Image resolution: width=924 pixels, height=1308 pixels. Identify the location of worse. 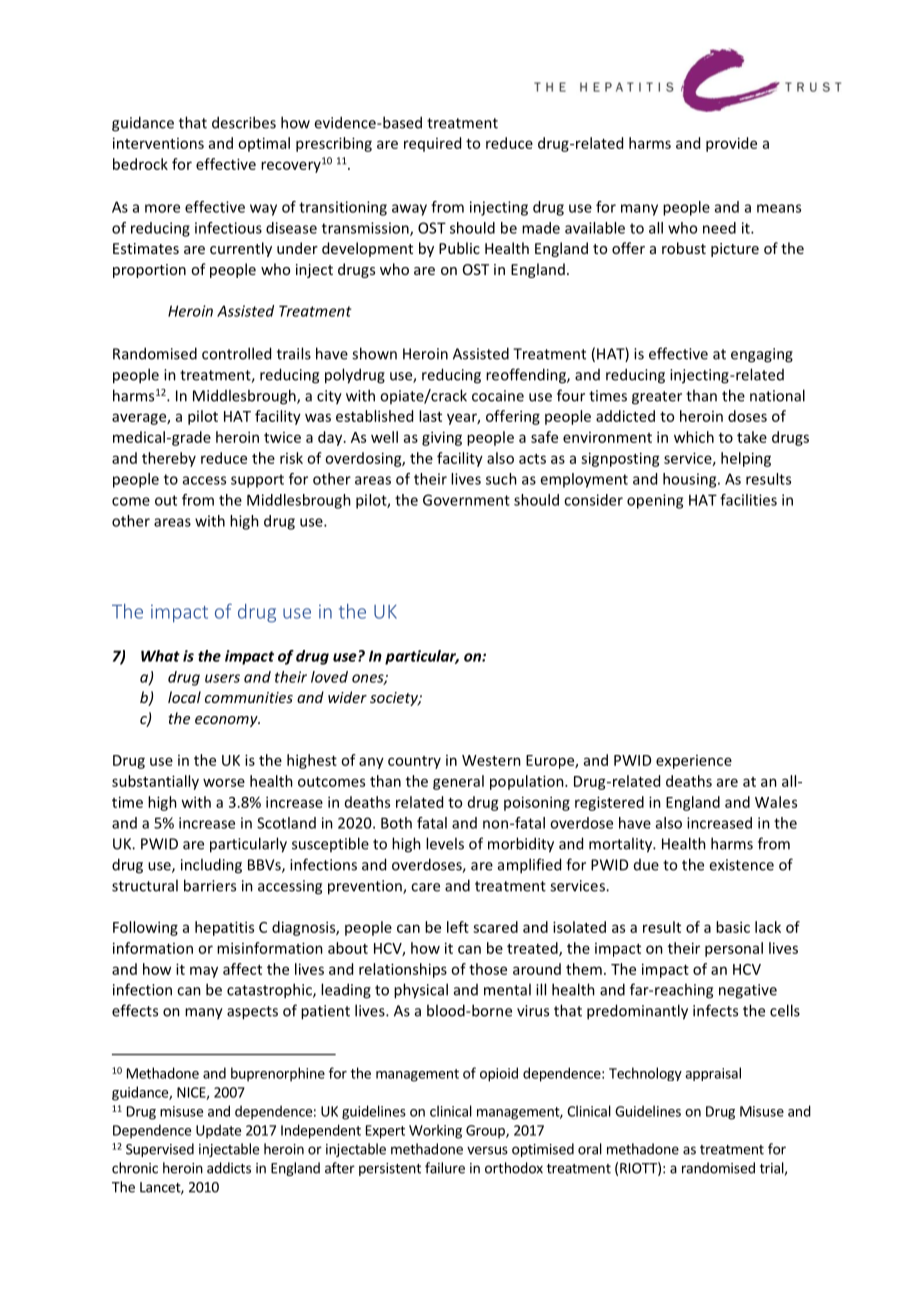
(224, 782).
